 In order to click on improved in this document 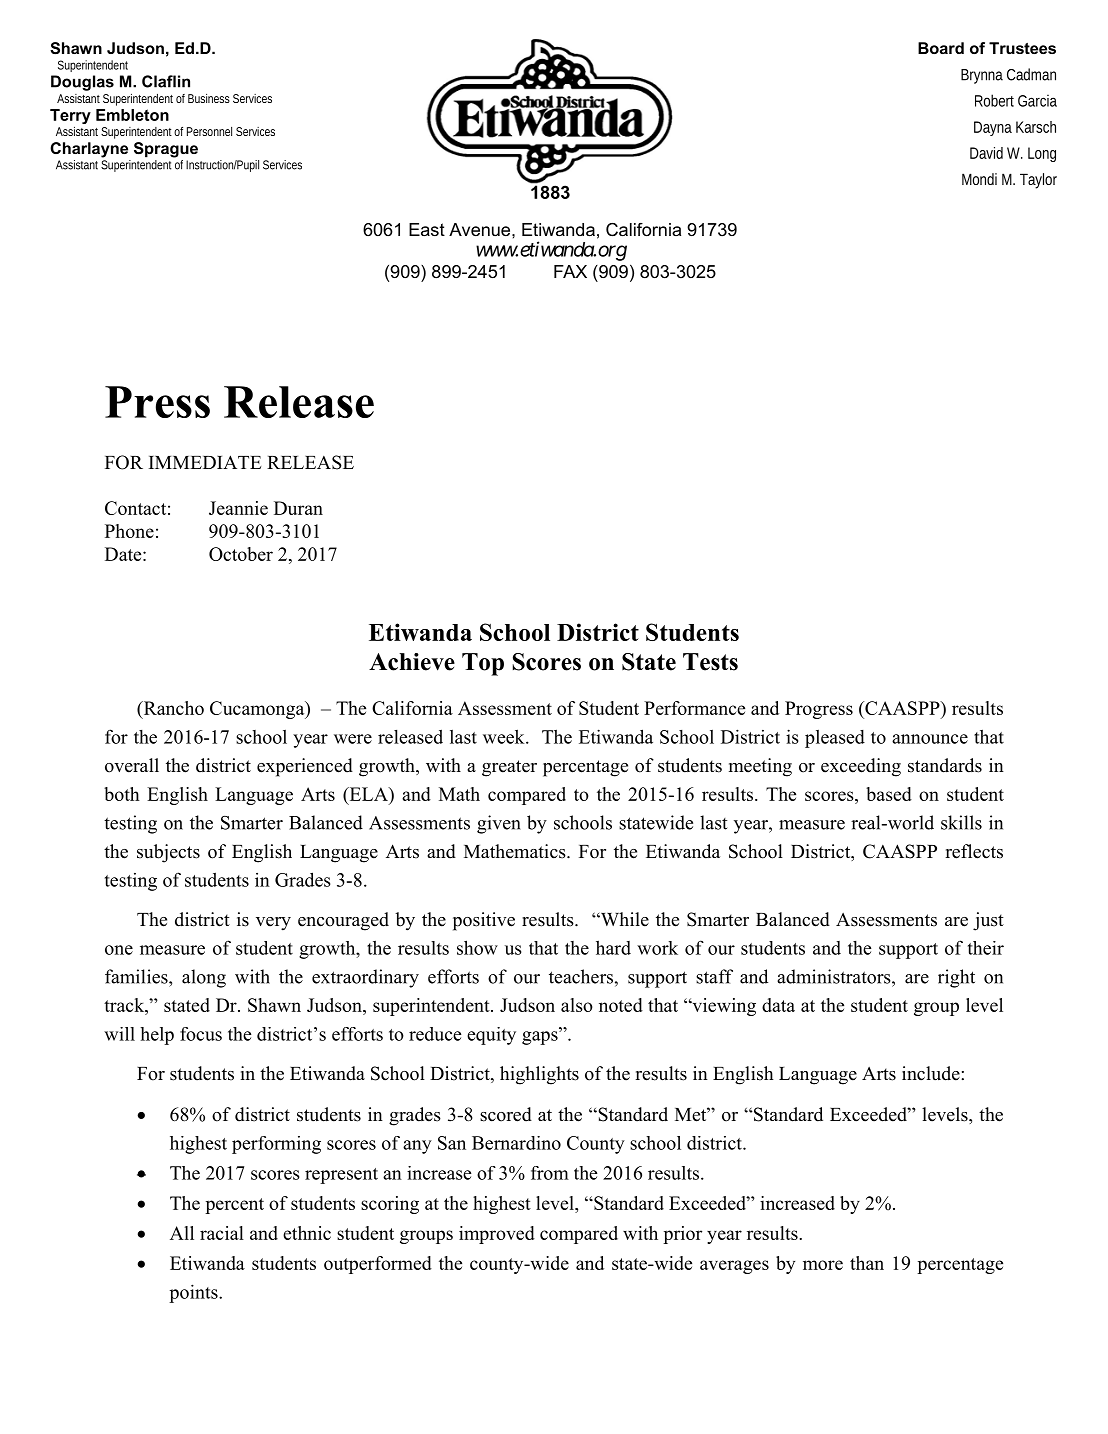, I will do `click(497, 1235)`.
